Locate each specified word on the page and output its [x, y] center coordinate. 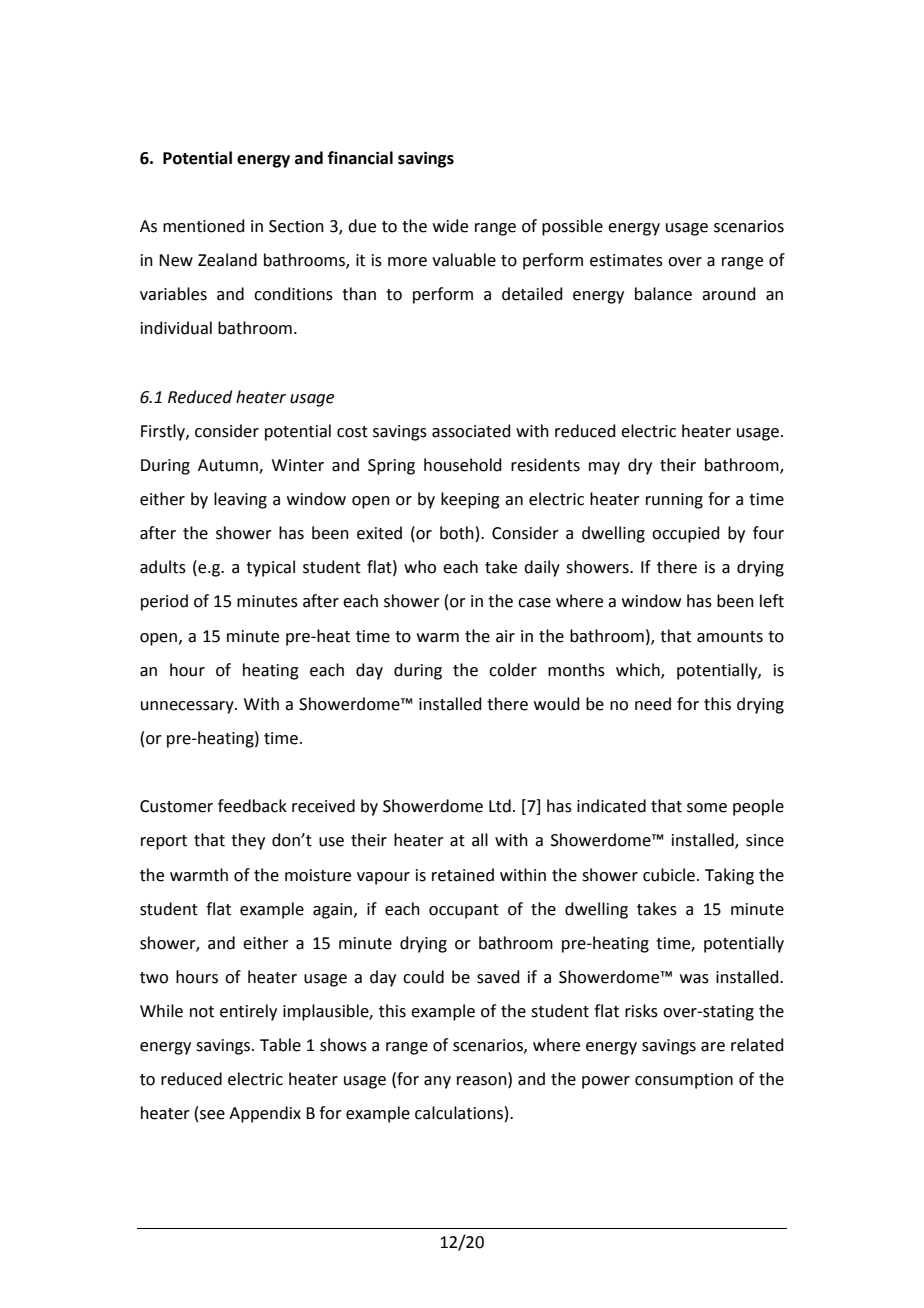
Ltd [500, 806]
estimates [626, 260]
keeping [470, 500]
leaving [240, 500]
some [707, 808]
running [674, 501]
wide [450, 226]
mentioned [204, 226]
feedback [252, 806]
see [212, 1115]
